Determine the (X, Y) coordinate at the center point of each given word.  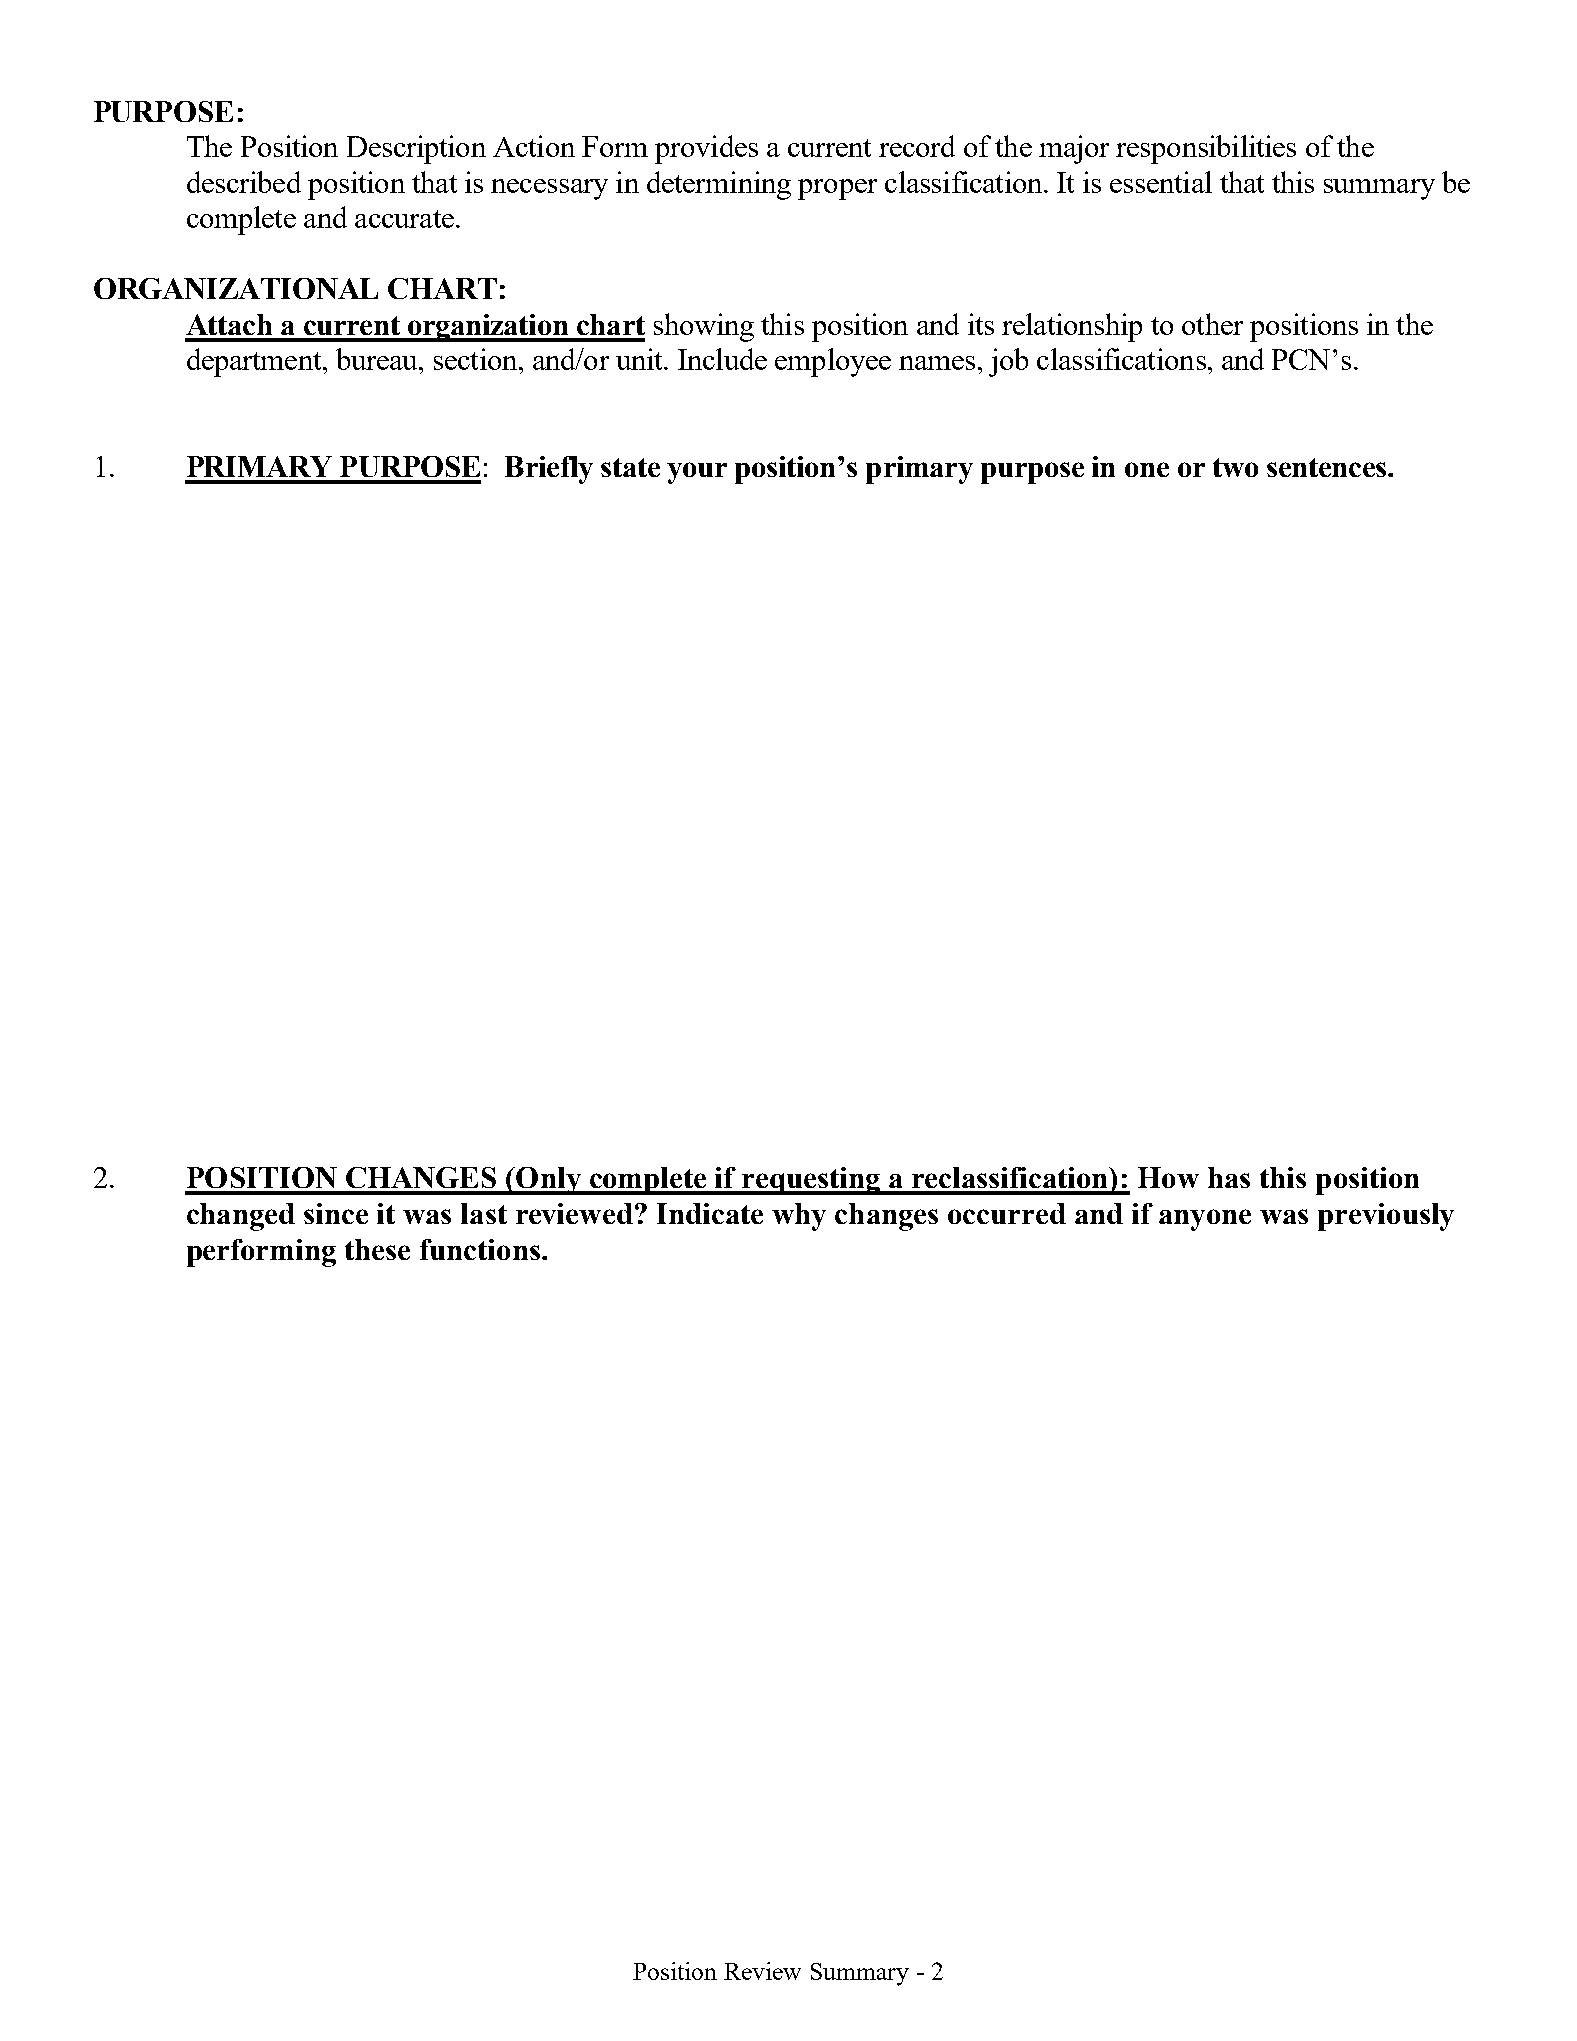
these (377, 1249)
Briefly (549, 470)
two (1235, 467)
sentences (1328, 467)
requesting (811, 1181)
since (336, 1213)
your (697, 473)
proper (837, 189)
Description (416, 149)
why (799, 1217)
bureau (378, 359)
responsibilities (1206, 149)
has (1229, 1177)
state (630, 467)
